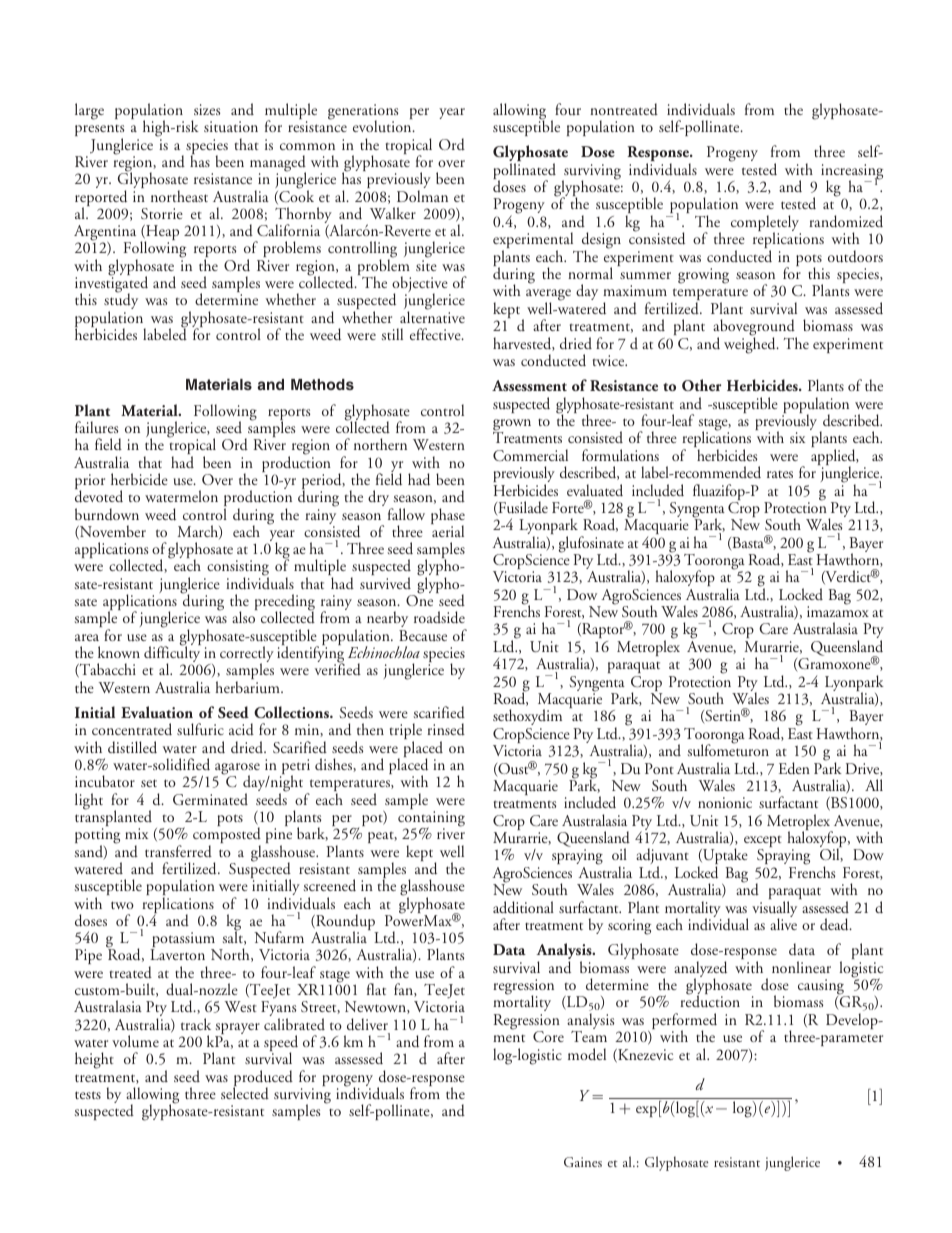 The image size is (952, 1233). Describe the element at coordinates (587, 1054) in the document. I see `model` at that location.
